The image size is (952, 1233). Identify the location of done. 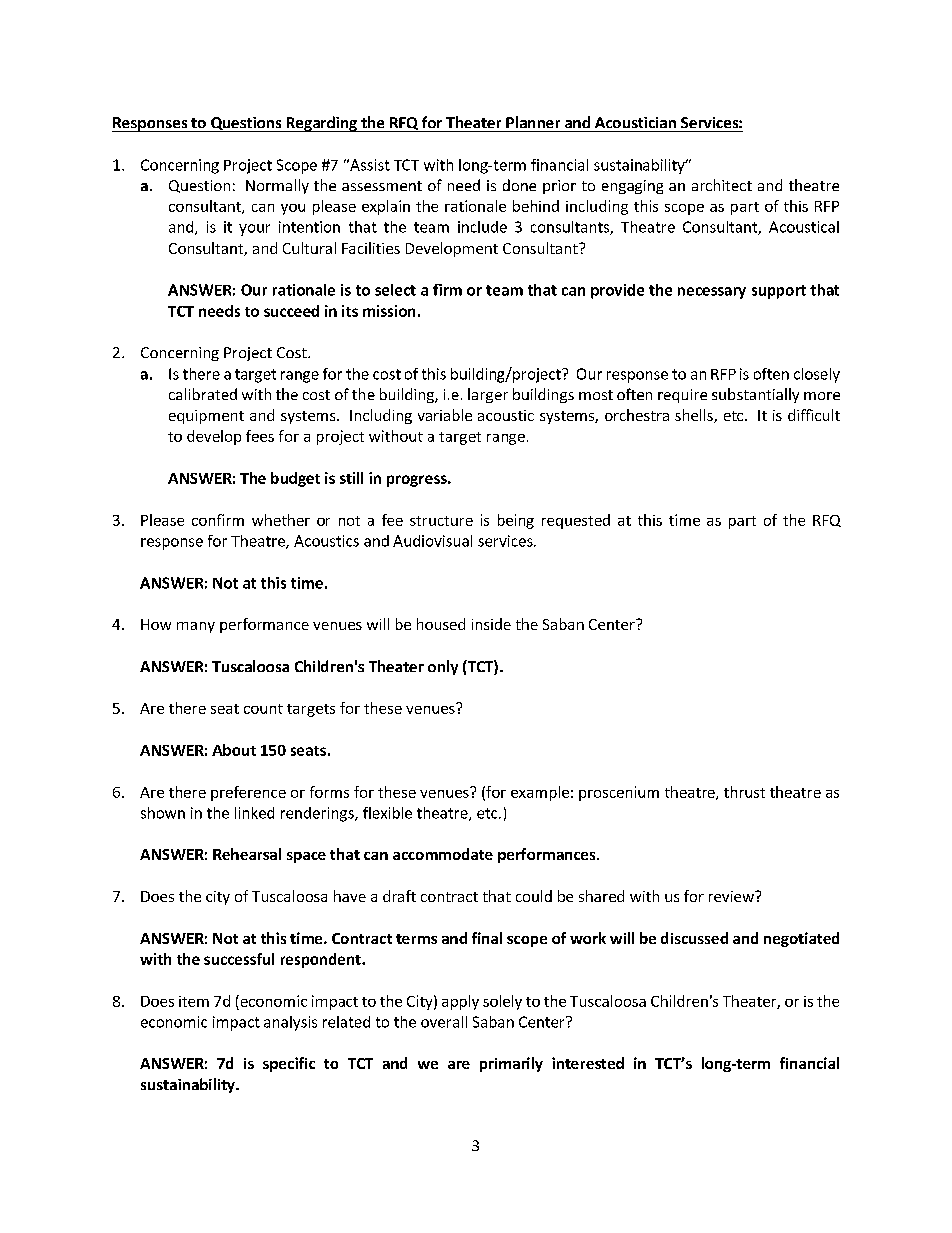
(519, 185).
